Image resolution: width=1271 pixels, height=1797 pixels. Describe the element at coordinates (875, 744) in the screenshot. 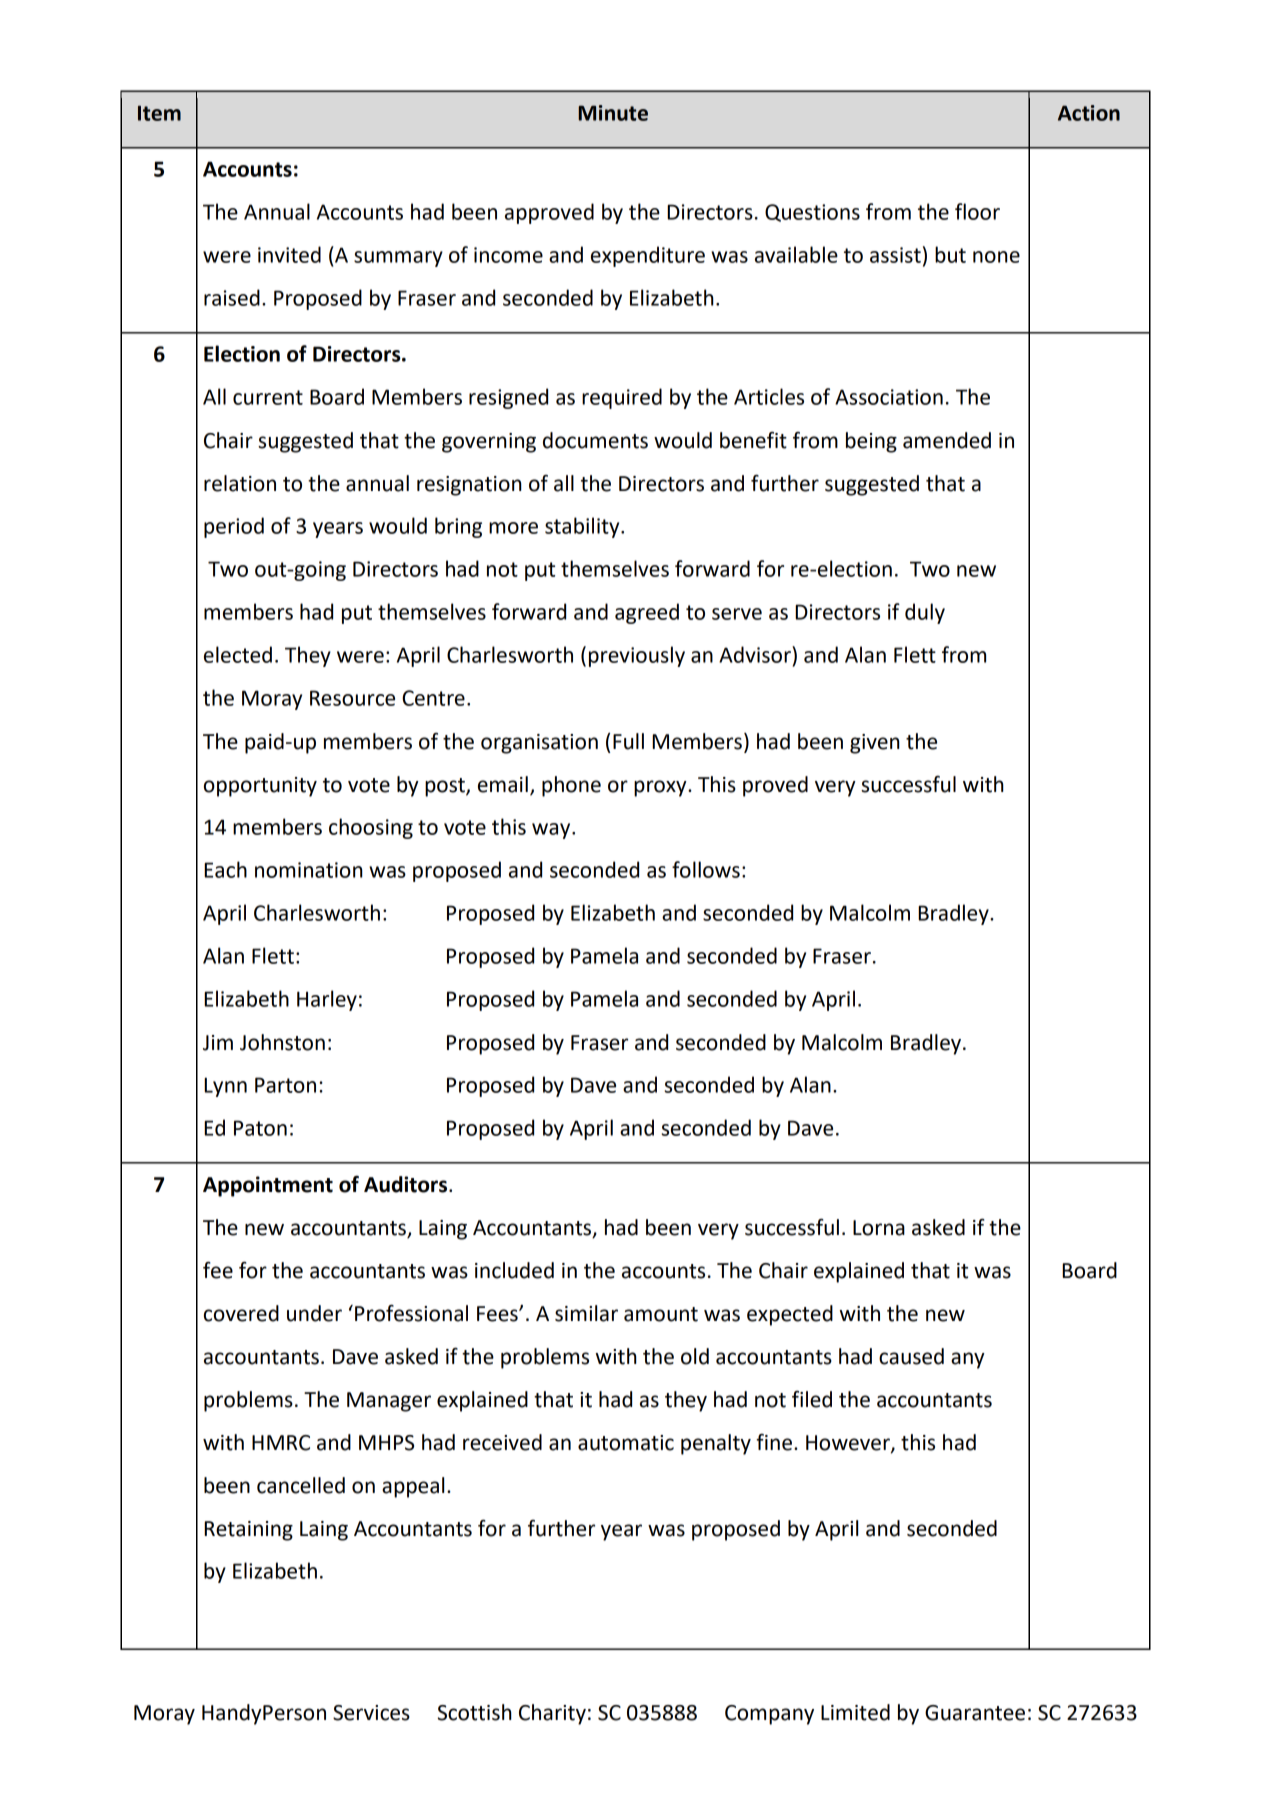

I see `given` at that location.
